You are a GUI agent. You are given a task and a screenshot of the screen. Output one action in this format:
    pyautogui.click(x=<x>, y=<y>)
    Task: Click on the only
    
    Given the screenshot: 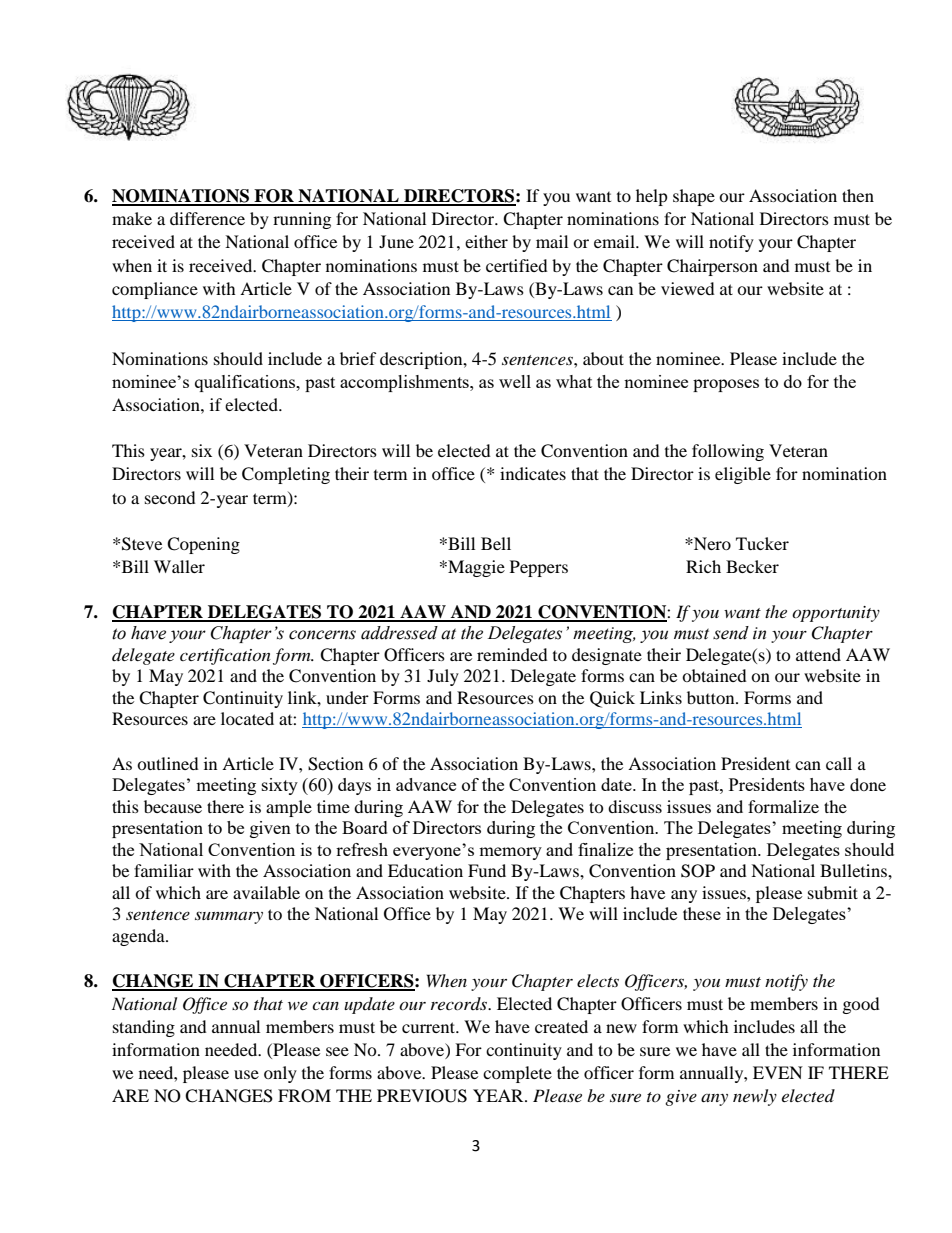 What is the action you would take?
    pyautogui.click(x=280, y=1074)
